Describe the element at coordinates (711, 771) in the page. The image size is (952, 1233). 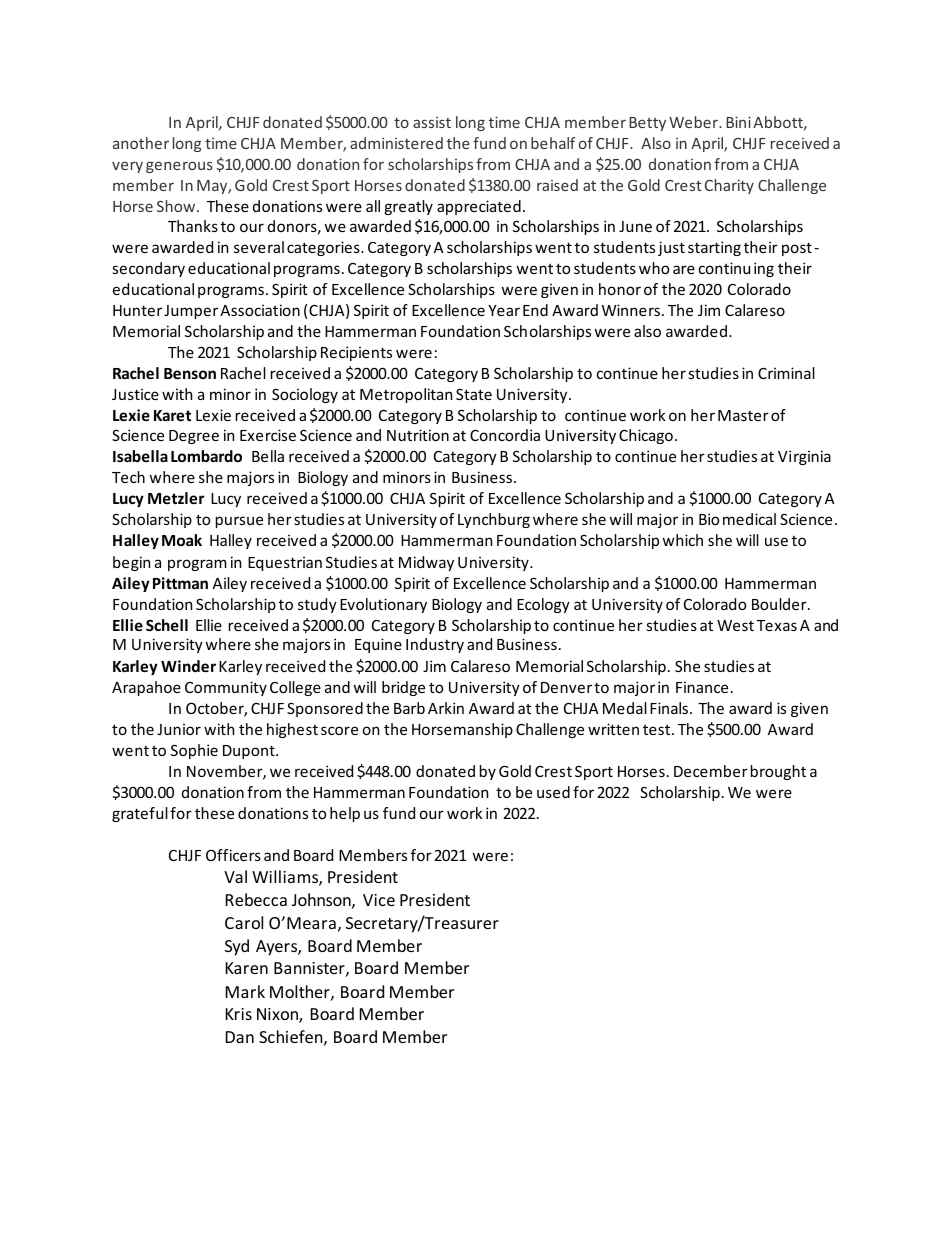
I see `December` at that location.
